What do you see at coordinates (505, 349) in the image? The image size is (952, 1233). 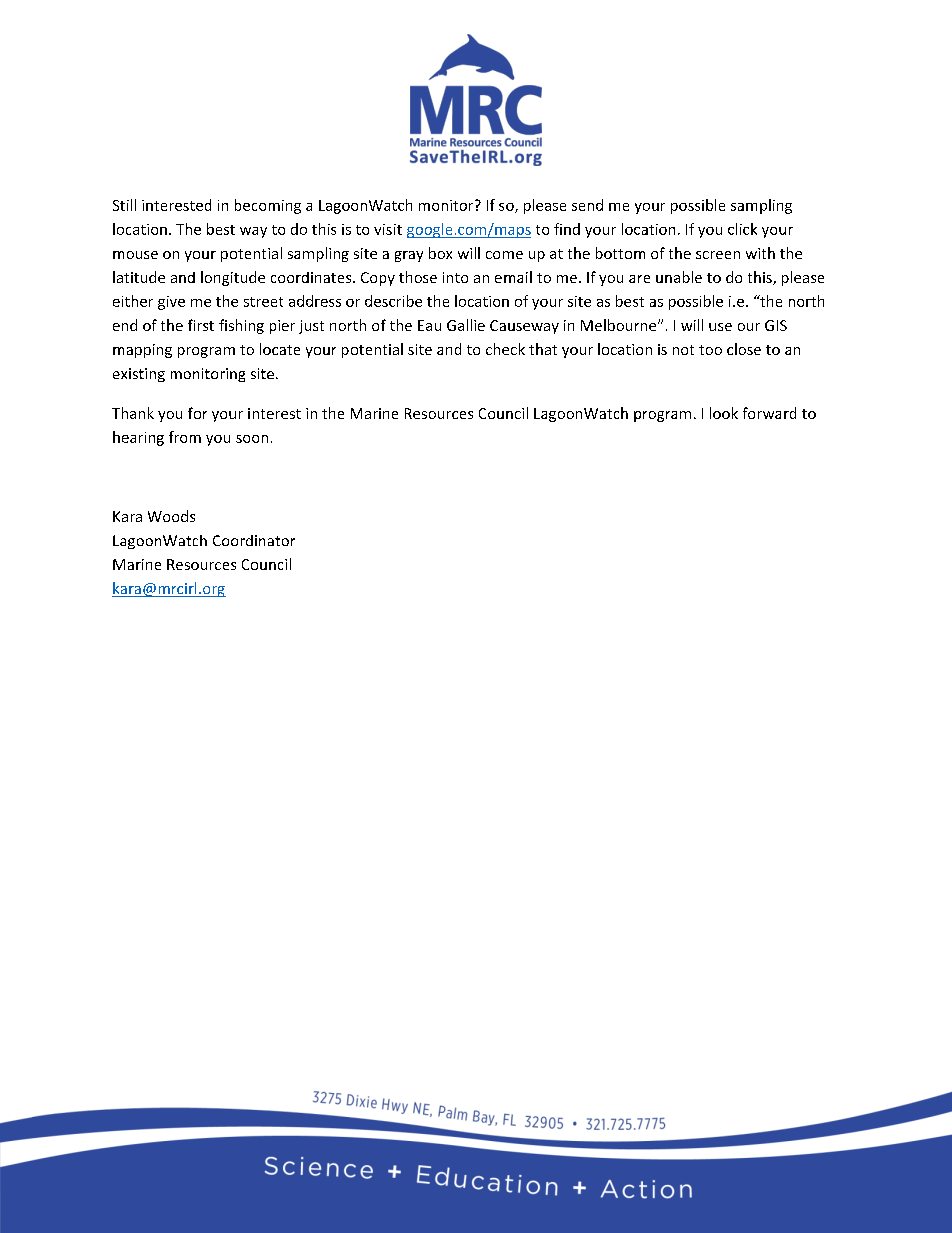 I see `check` at bounding box center [505, 349].
